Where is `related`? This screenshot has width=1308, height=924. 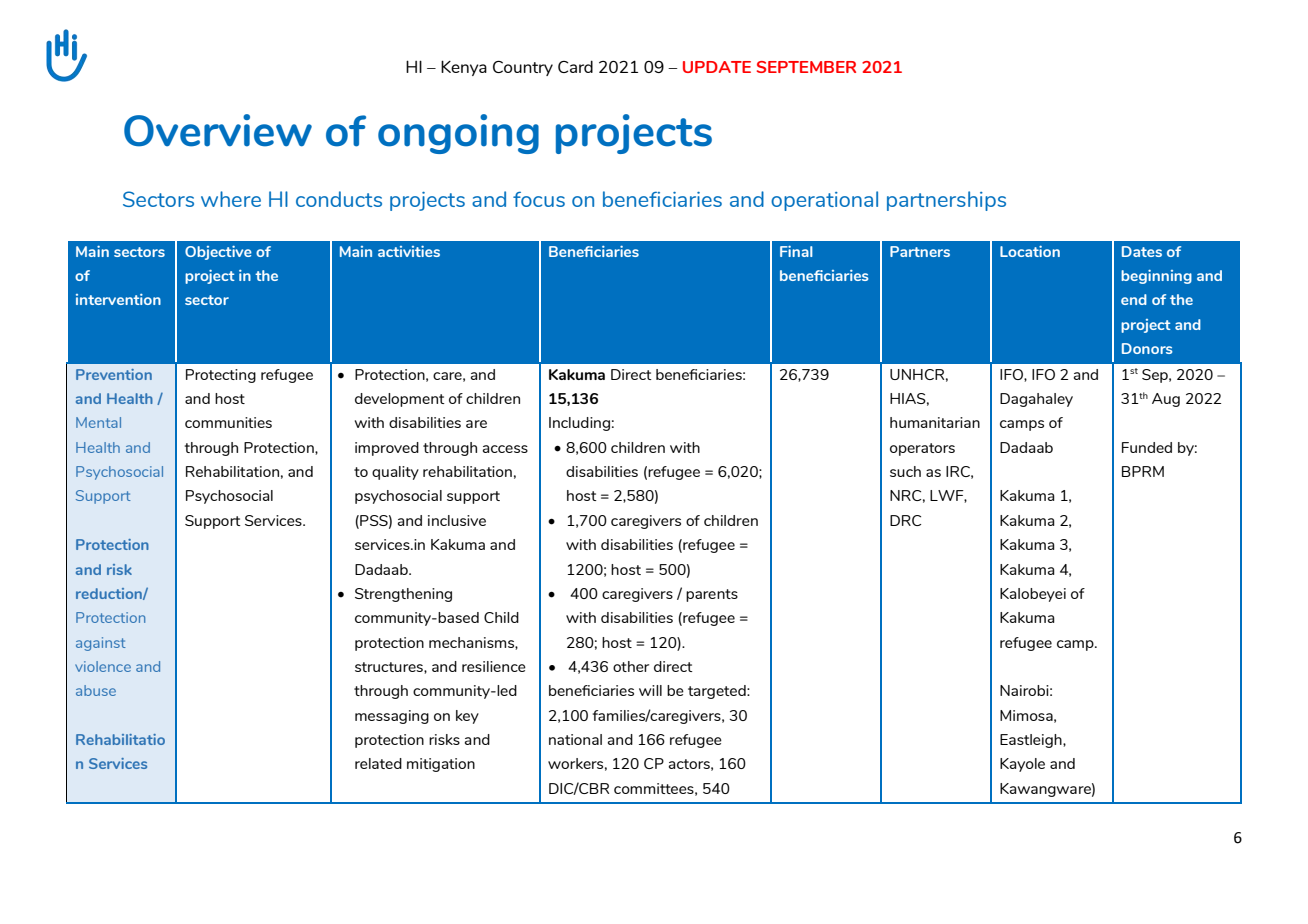 related is located at coordinates (378, 763).
